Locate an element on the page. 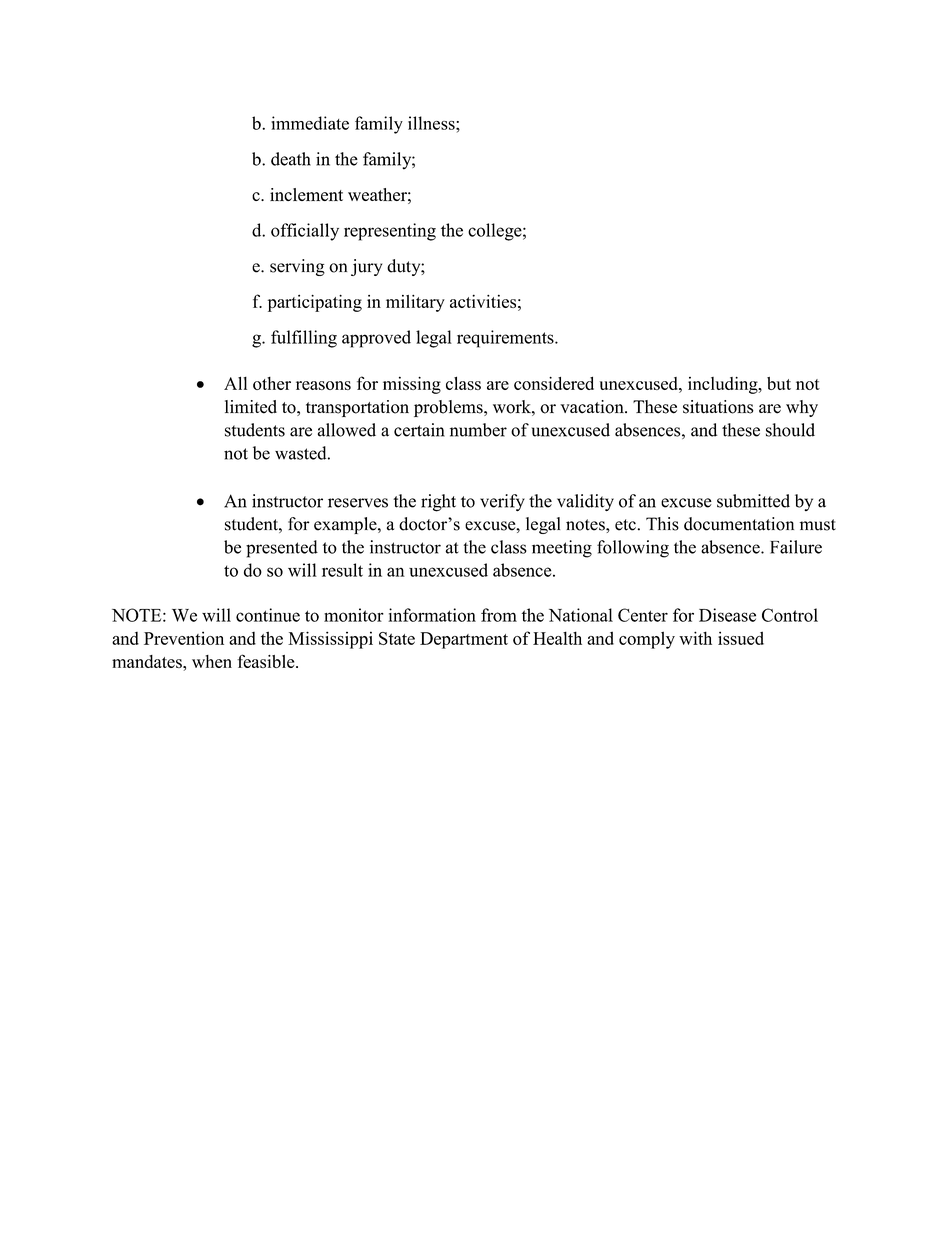 Image resolution: width=952 pixels, height=1233 pixels. problems is located at coordinates (449, 408).
